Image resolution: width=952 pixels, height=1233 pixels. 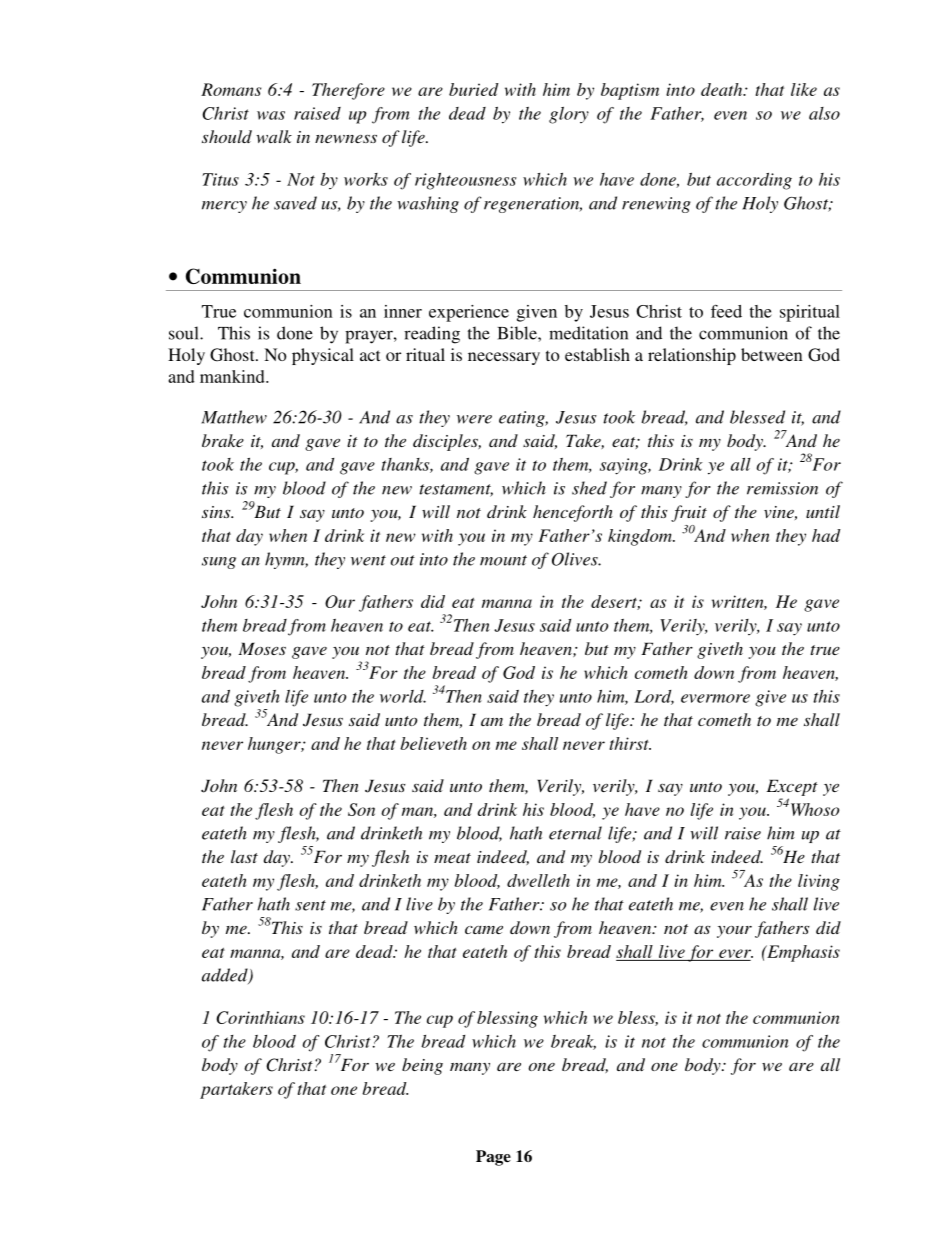 I want to click on Page, so click(x=493, y=1158).
